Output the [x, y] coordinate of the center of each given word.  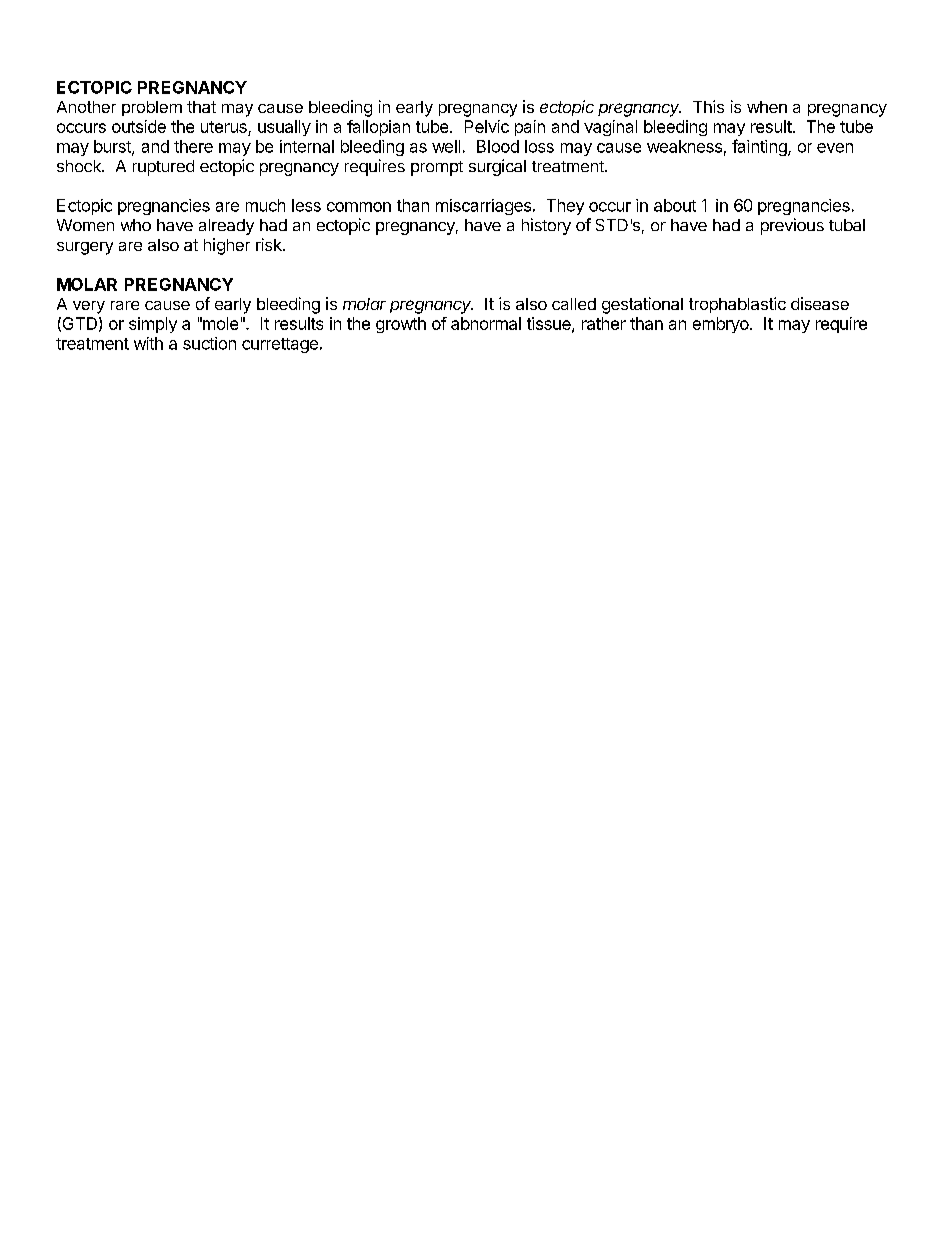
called [574, 304]
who [136, 225]
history [546, 226]
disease [820, 303]
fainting [760, 147]
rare [125, 305]
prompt [437, 168]
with [148, 343]
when [767, 107]
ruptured [163, 168]
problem [152, 108]
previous [792, 226]
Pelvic [487, 126]
